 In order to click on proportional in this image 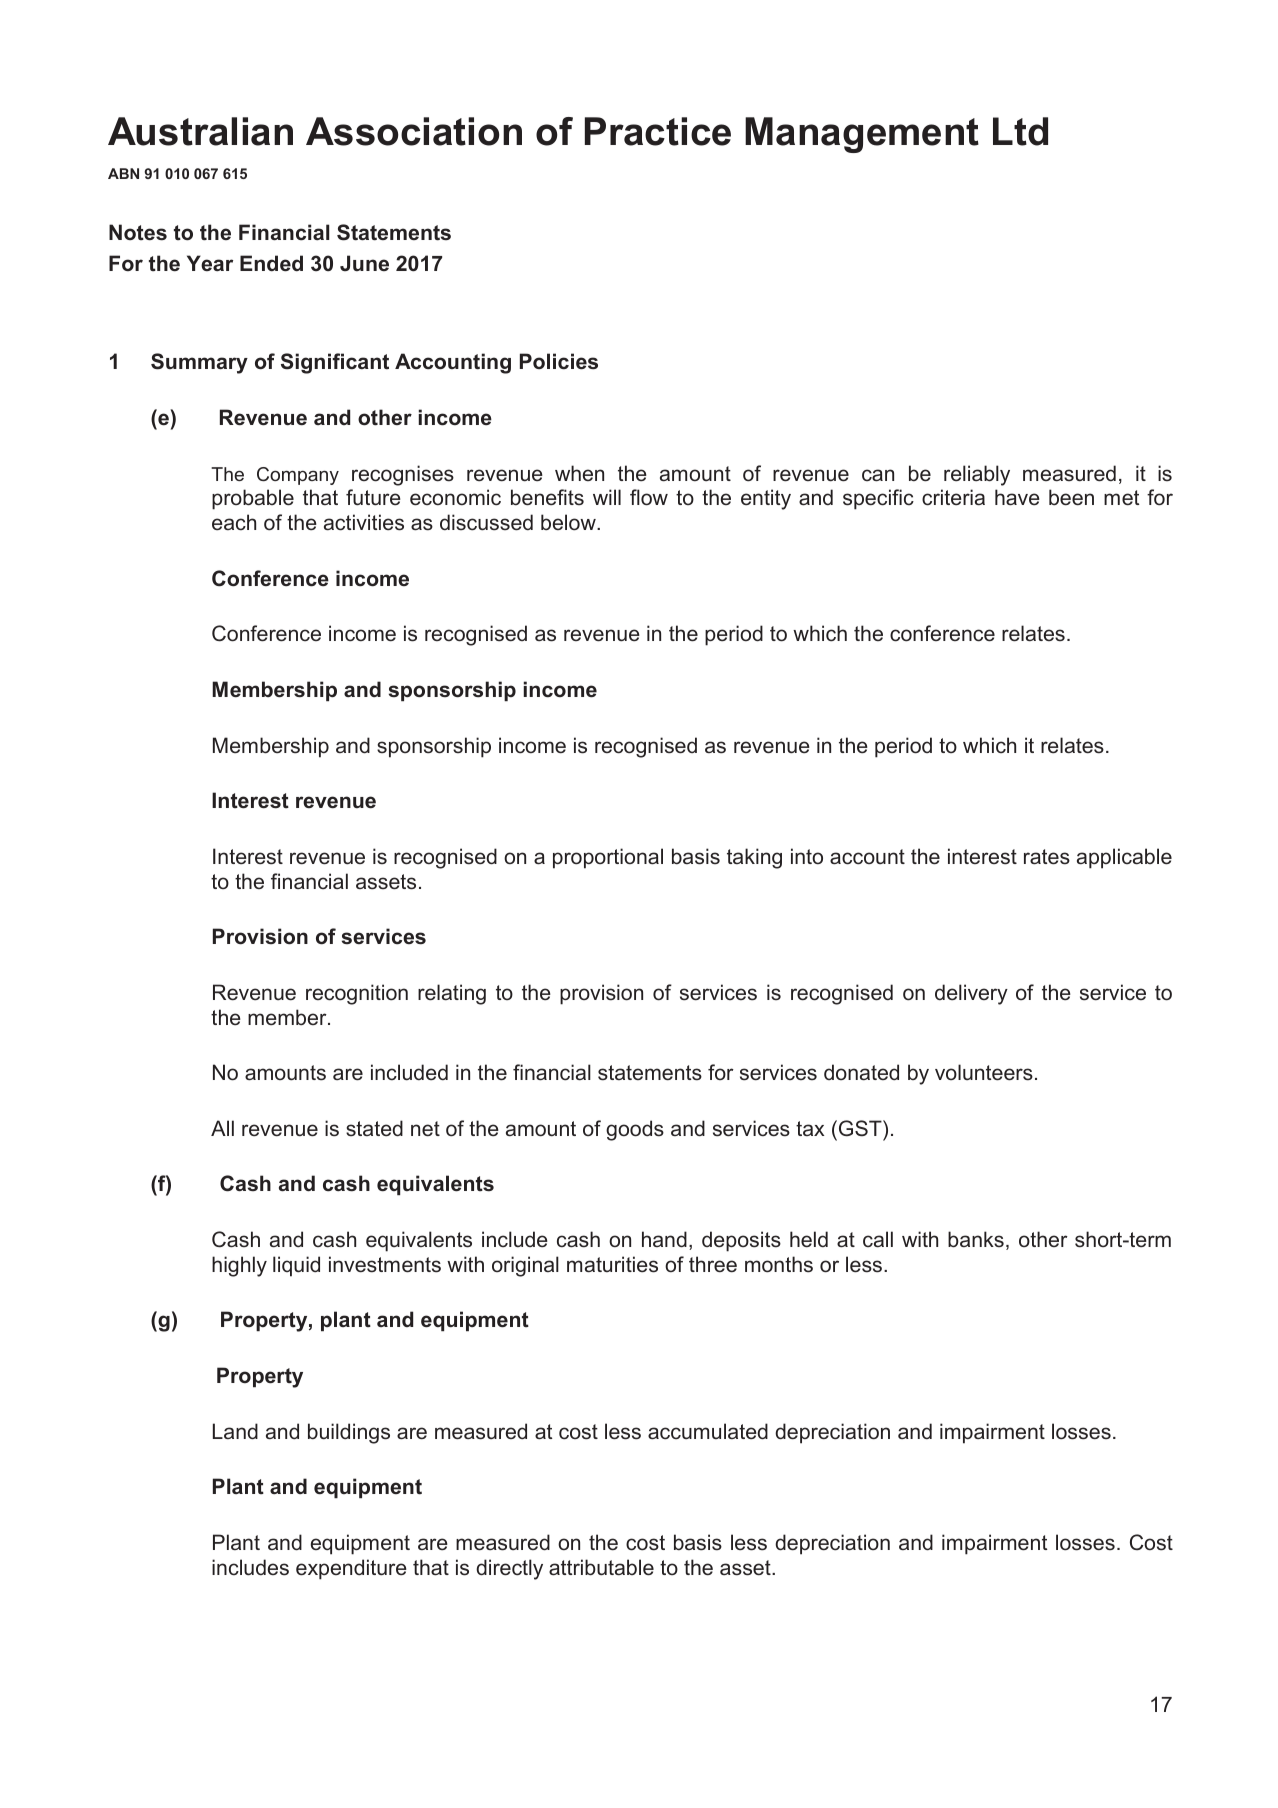, I will do `click(608, 858)`.
